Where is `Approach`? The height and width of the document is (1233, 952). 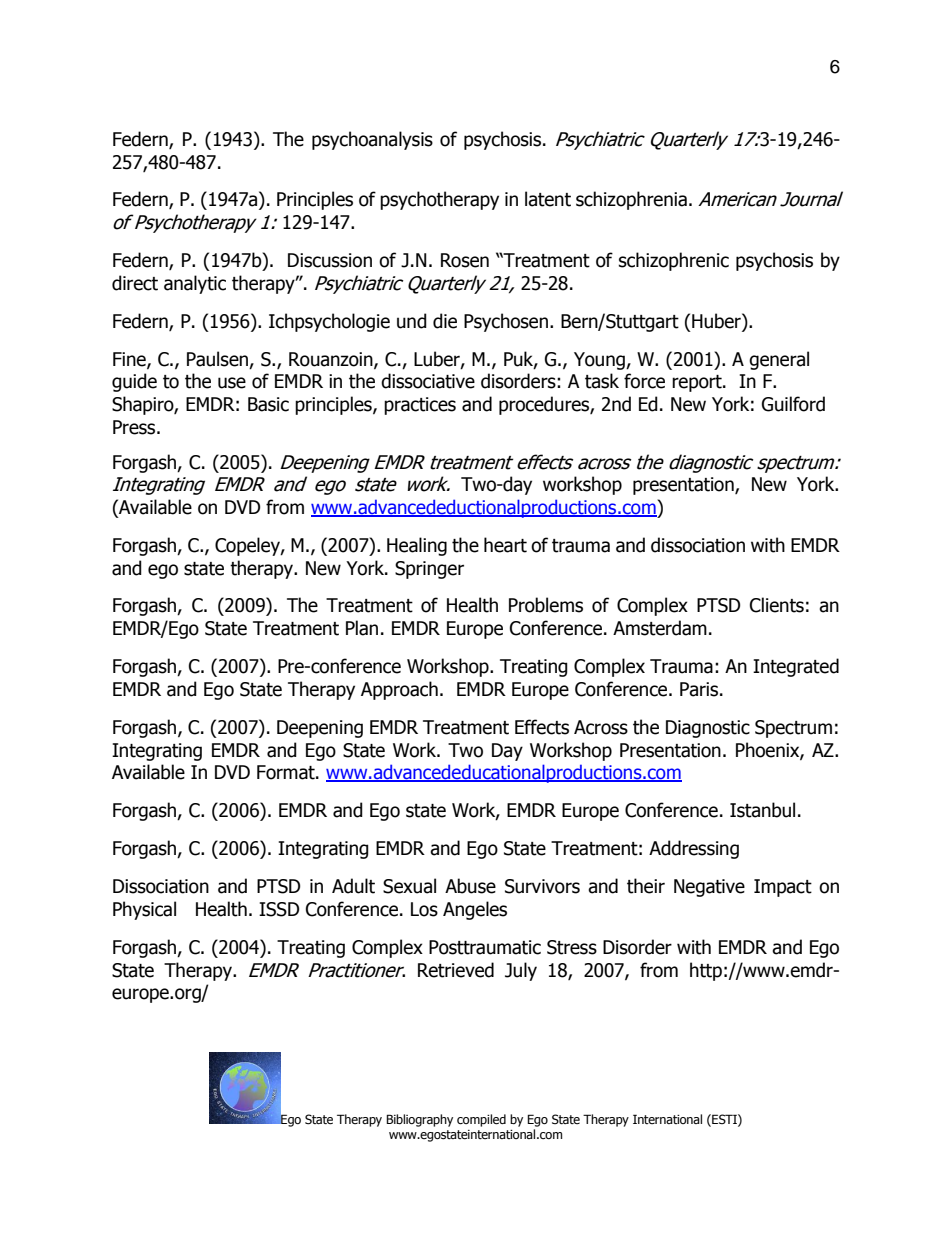
Approach is located at coordinates (399, 690).
